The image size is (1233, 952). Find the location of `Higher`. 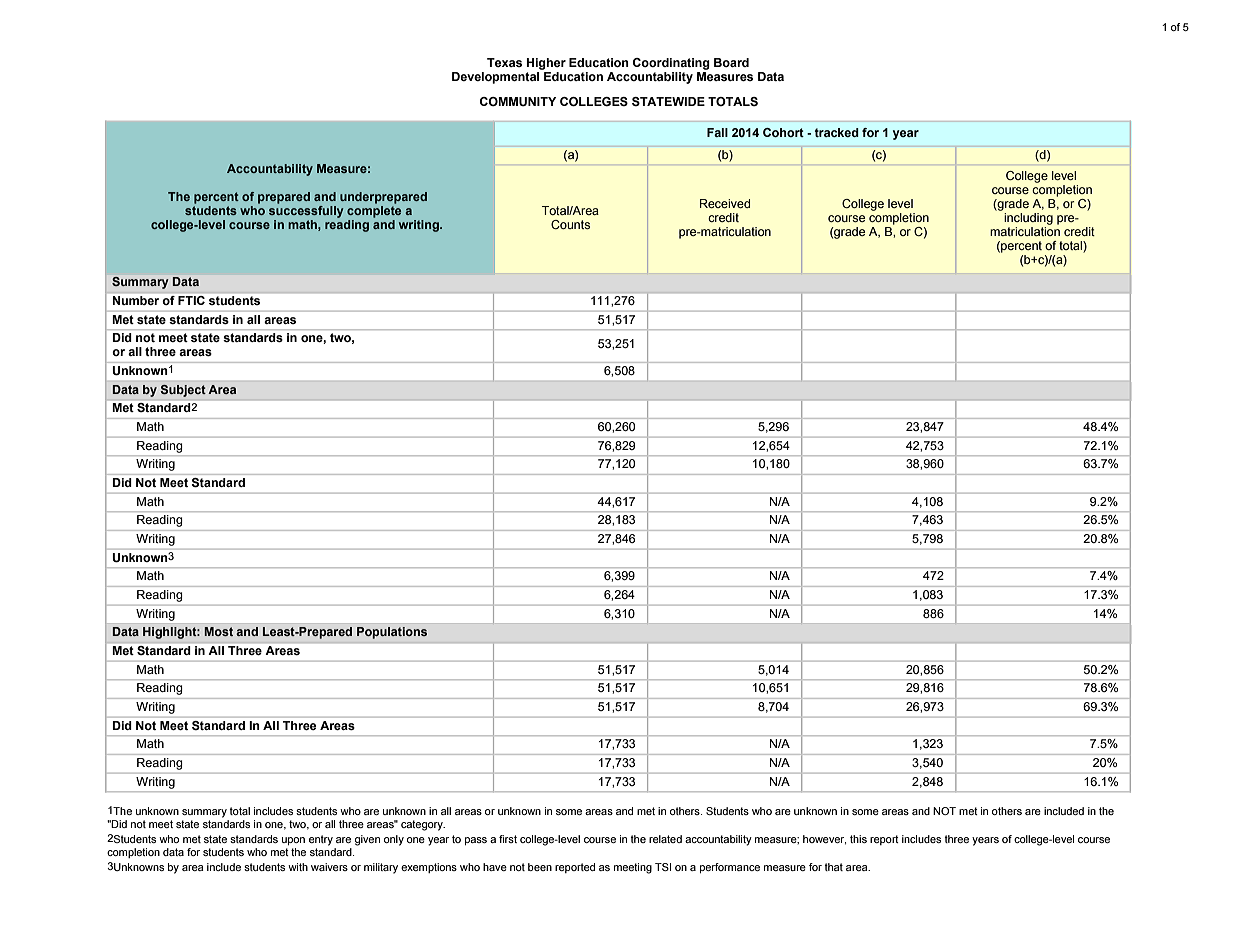

Higher is located at coordinates (546, 64).
